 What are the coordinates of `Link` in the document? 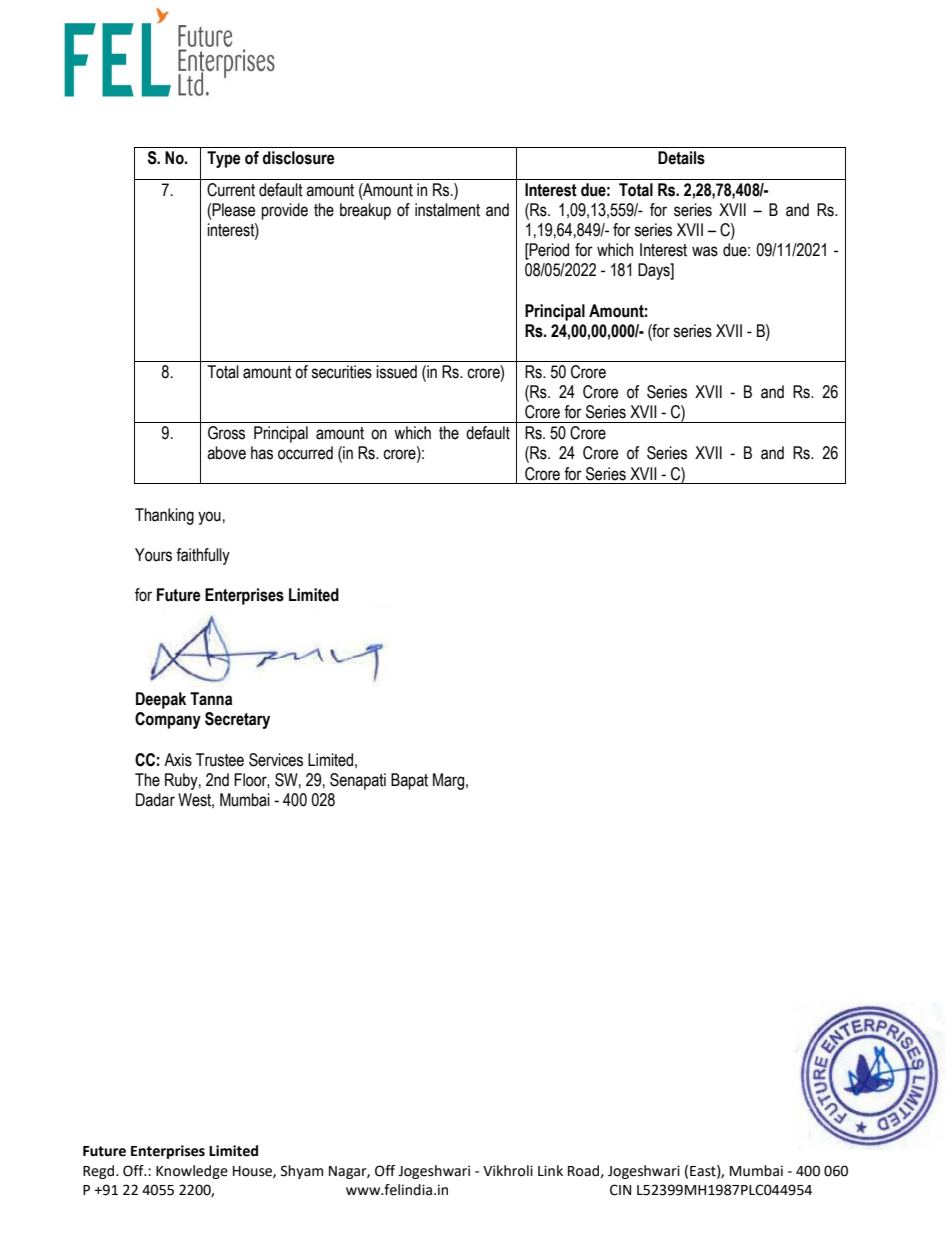 It's located at (550, 1170).
